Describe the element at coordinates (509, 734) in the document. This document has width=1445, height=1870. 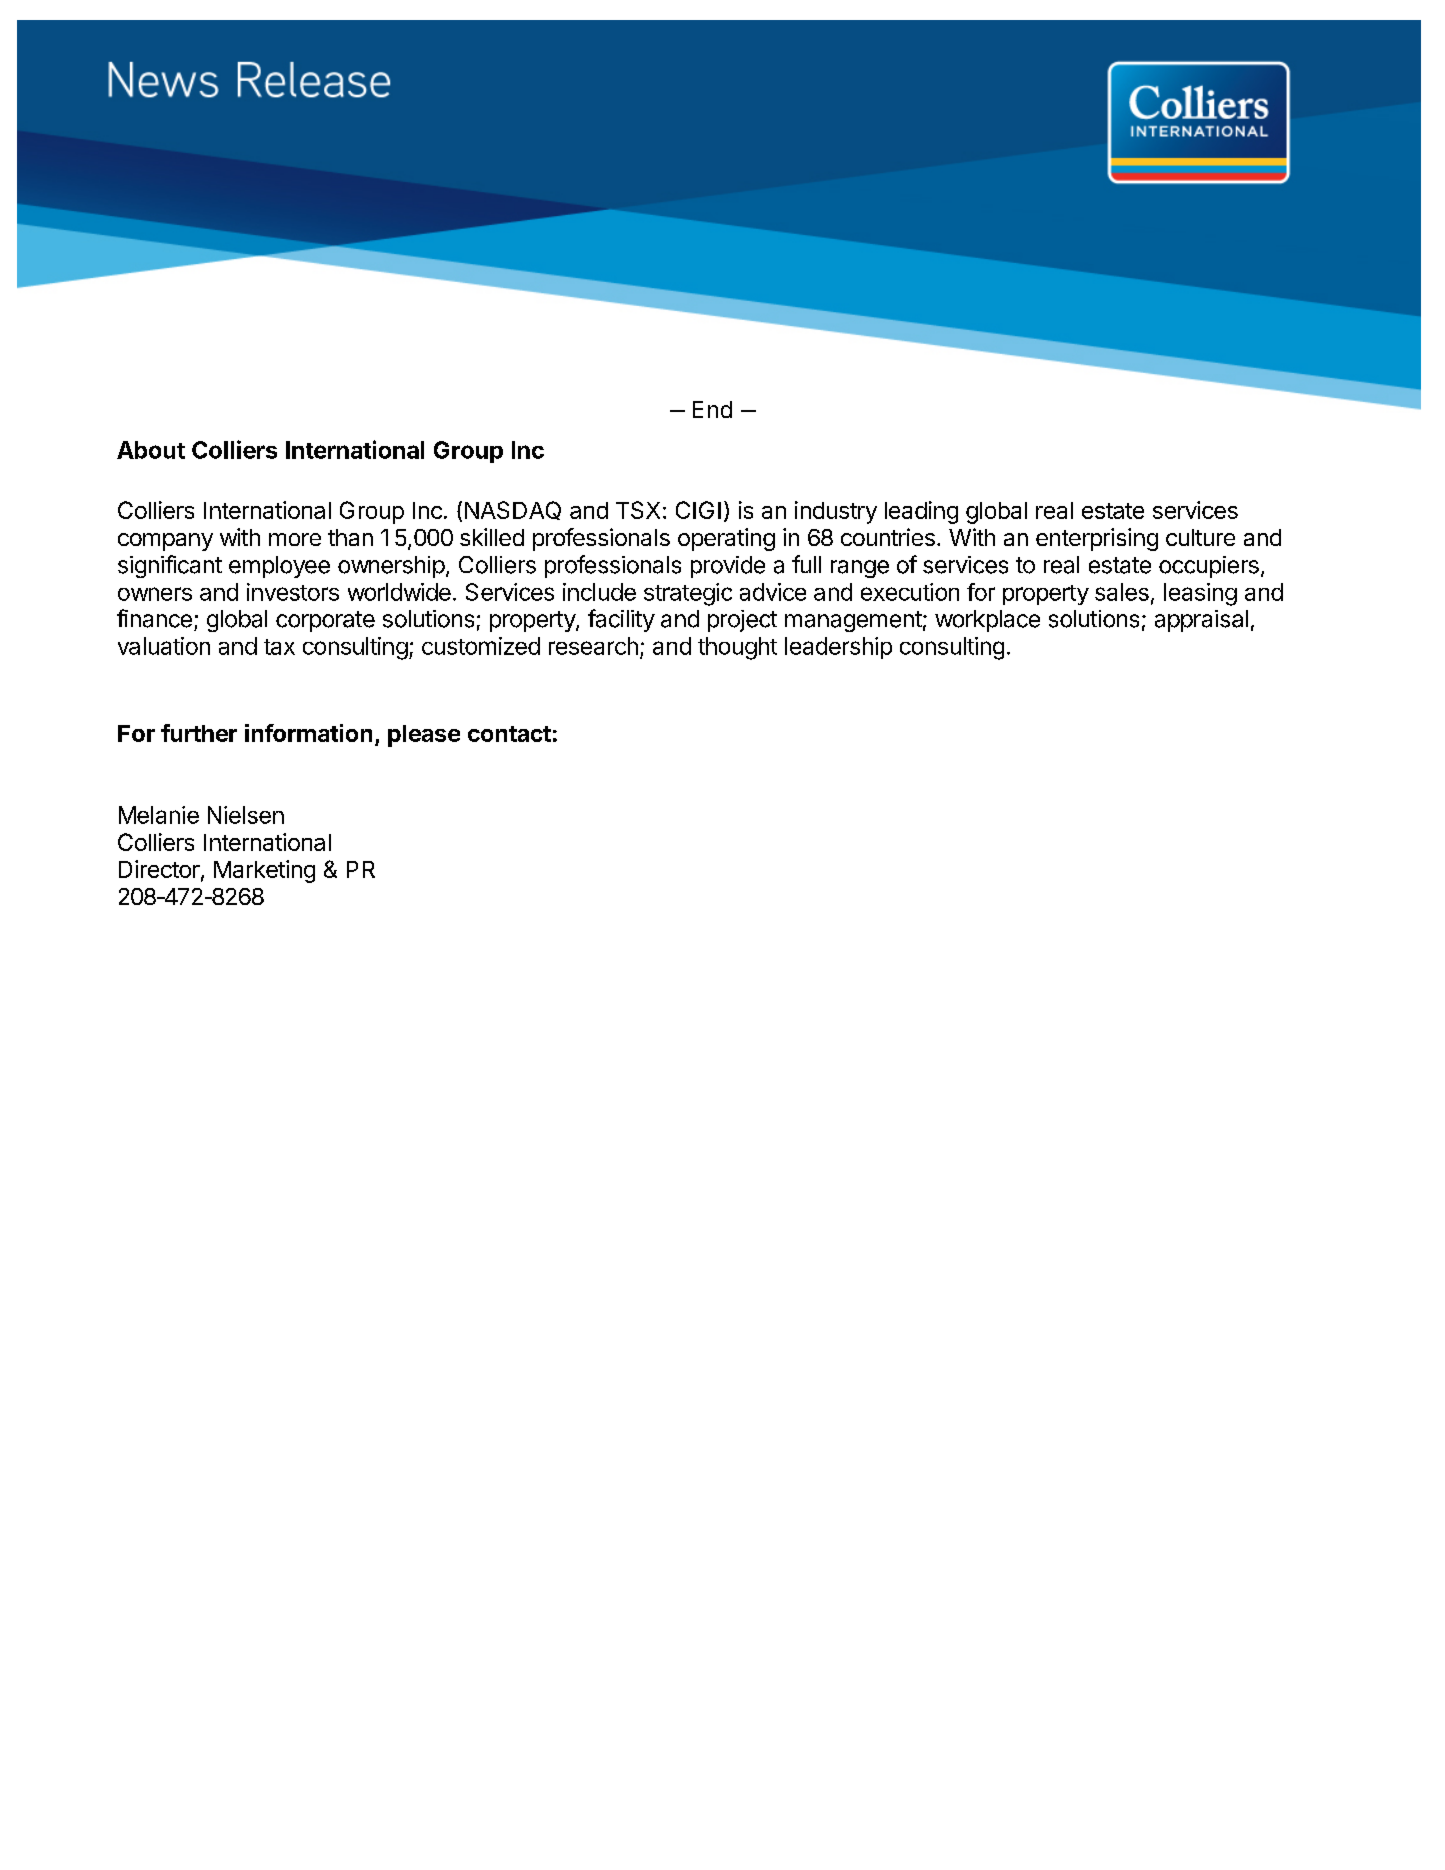
I see `contact` at that location.
